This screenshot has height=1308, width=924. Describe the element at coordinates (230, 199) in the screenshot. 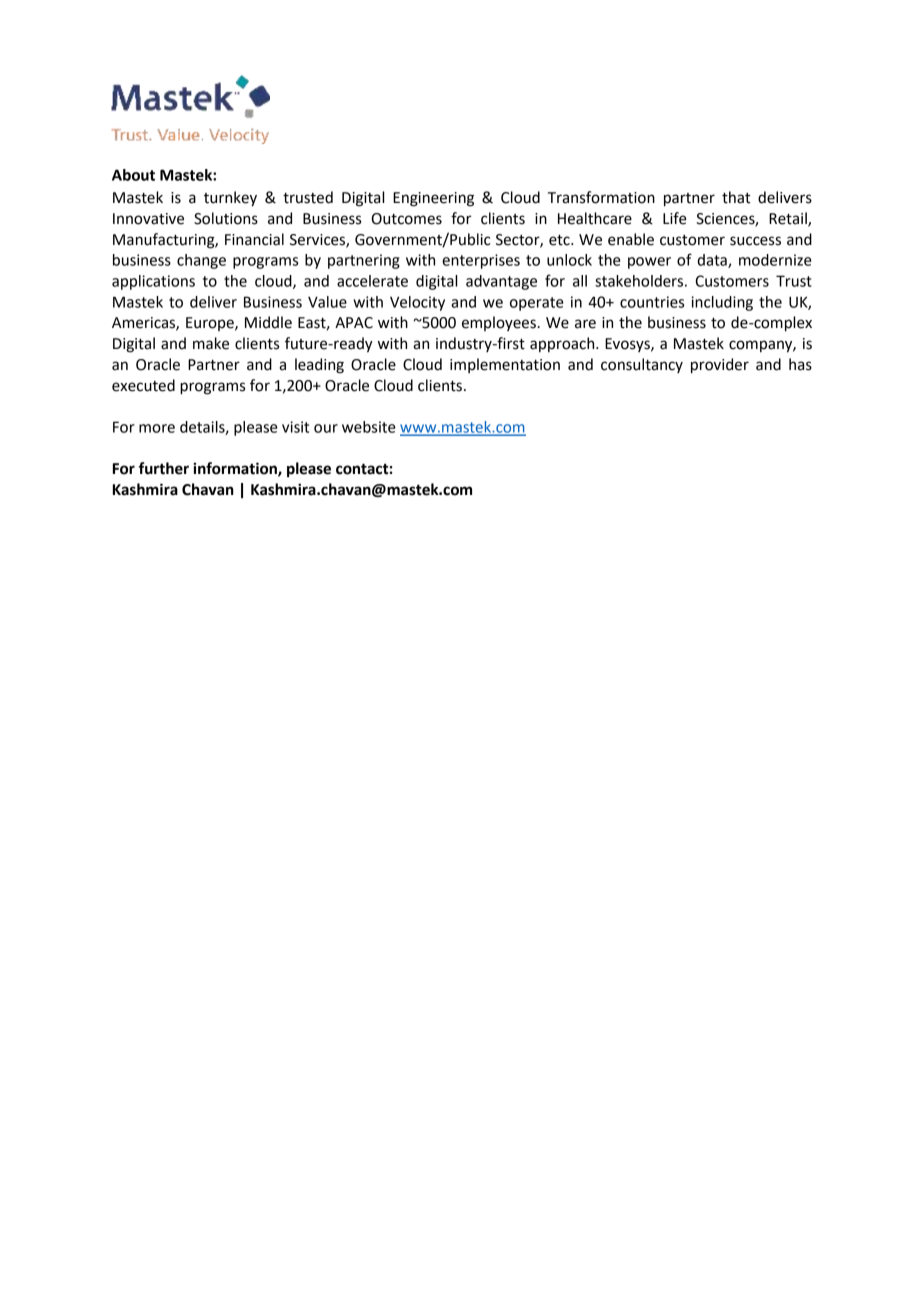

I see `turnkey` at that location.
